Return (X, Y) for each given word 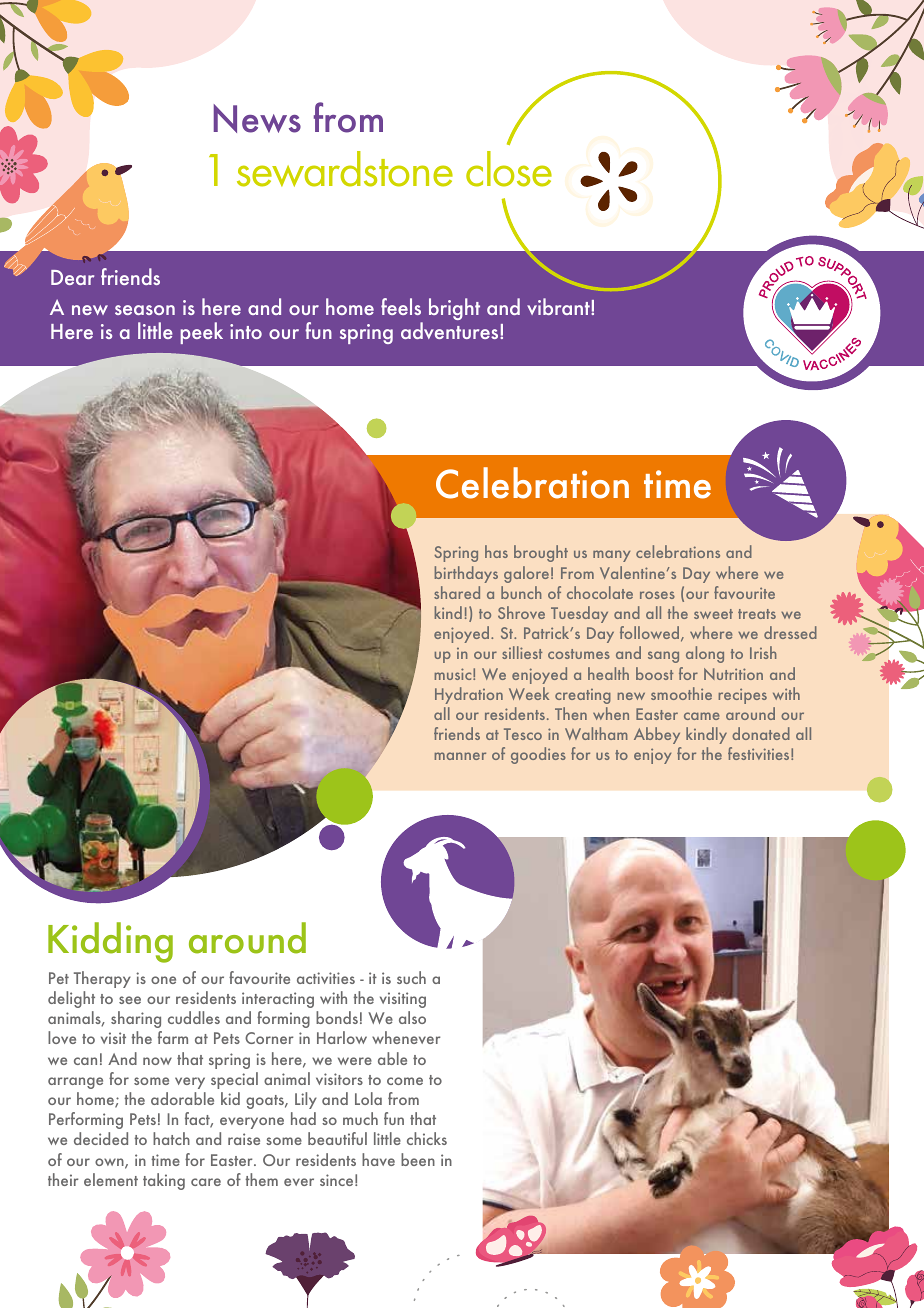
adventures (451, 330)
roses (657, 595)
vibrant (559, 306)
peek (201, 333)
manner (460, 756)
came (702, 716)
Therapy (102, 979)
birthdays (466, 574)
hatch (171, 1138)
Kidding (110, 942)
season (145, 310)
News (257, 118)
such (411, 977)
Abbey (657, 735)
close (509, 169)
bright (454, 309)
